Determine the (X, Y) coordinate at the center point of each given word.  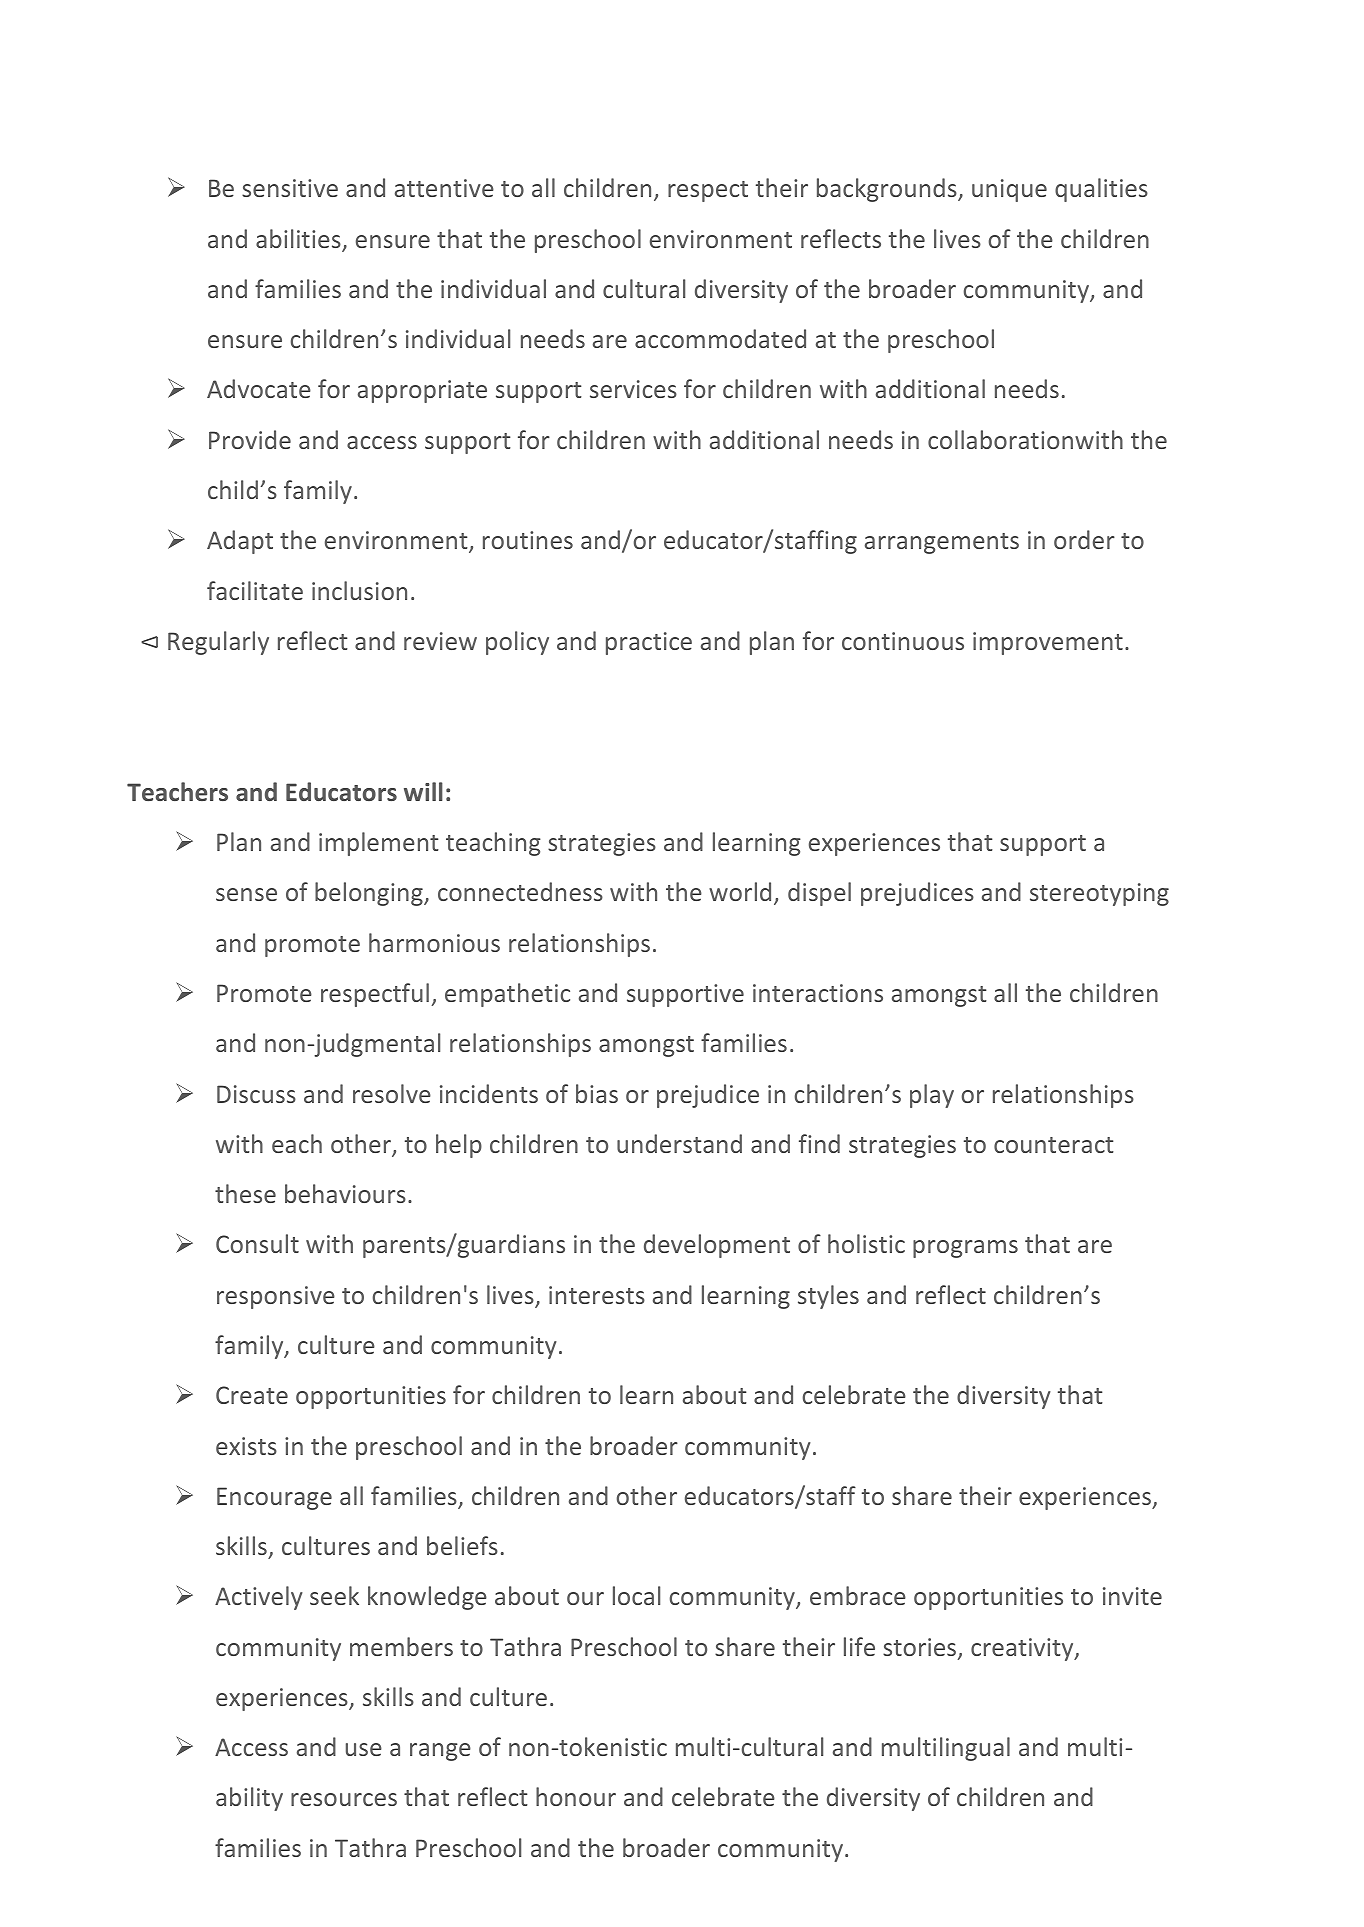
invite (1132, 1596)
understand (679, 1143)
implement (378, 844)
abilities (299, 240)
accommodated (720, 338)
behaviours (345, 1193)
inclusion (359, 590)
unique (1009, 190)
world (740, 891)
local (636, 1595)
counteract (1053, 1145)
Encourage (274, 1498)
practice (649, 643)
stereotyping (1099, 894)
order (1084, 539)
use (364, 1749)
